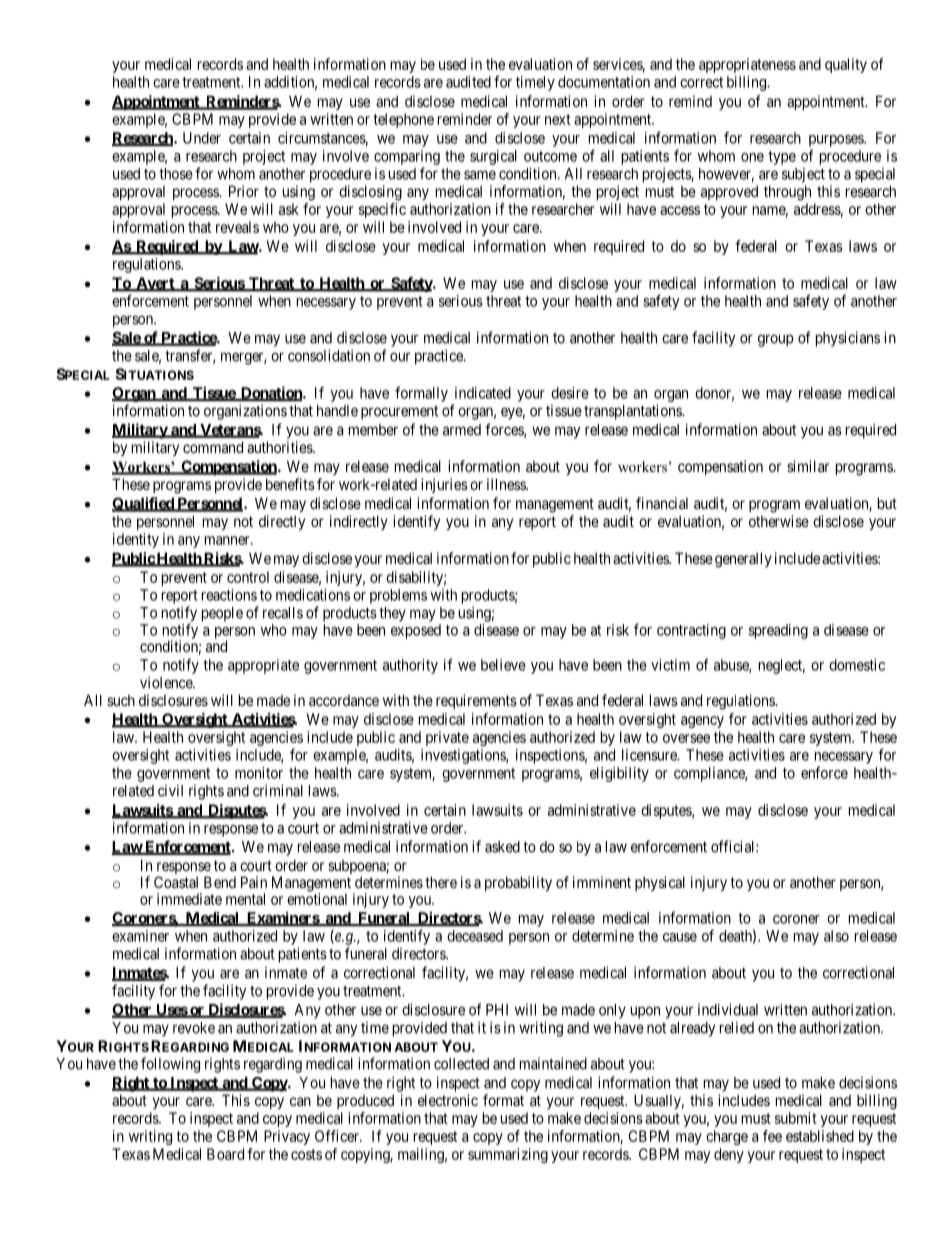 Image resolution: width=952 pixels, height=1233 pixels. I want to click on similar, so click(808, 466).
